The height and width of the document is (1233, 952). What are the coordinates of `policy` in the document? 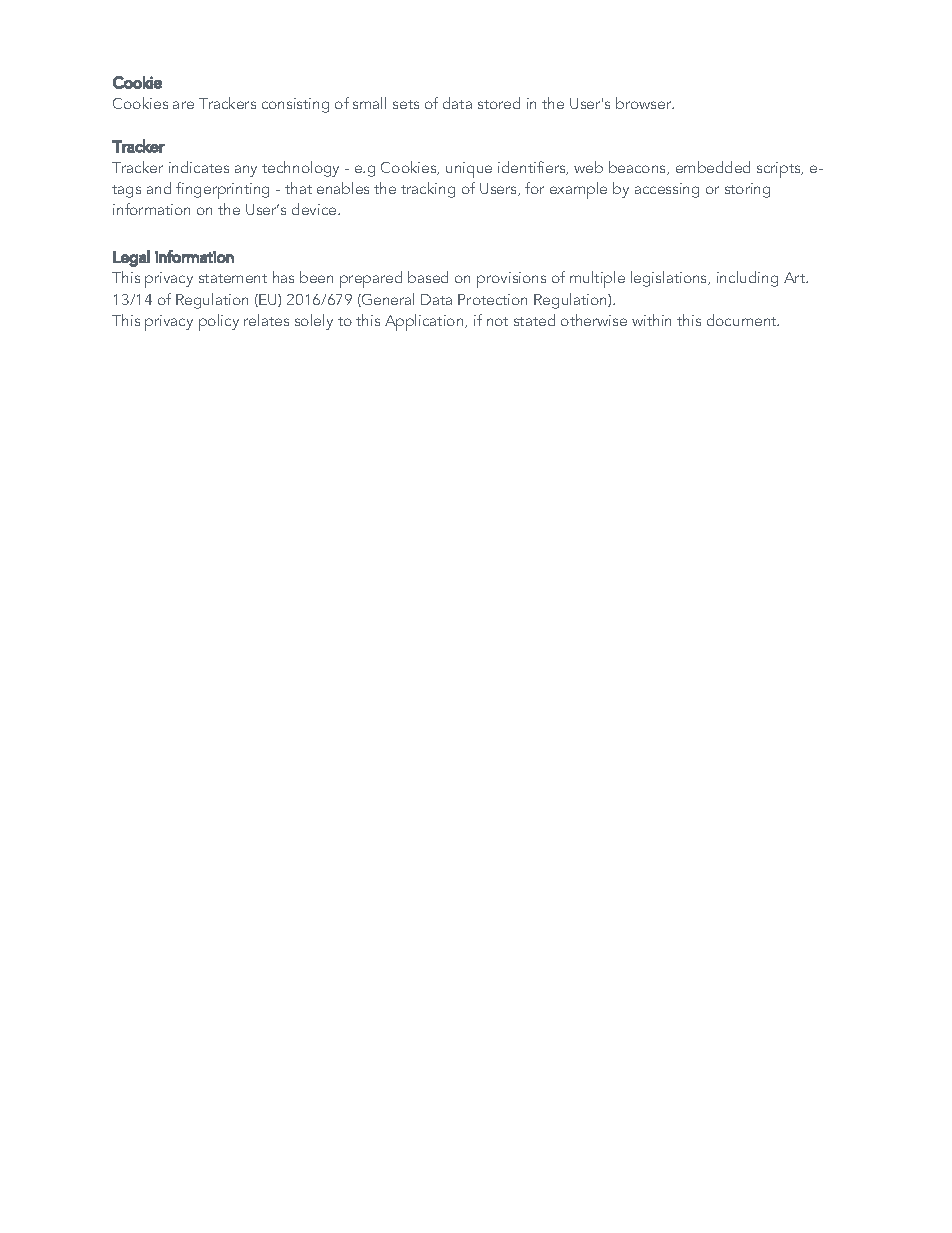 It's located at (219, 322).
